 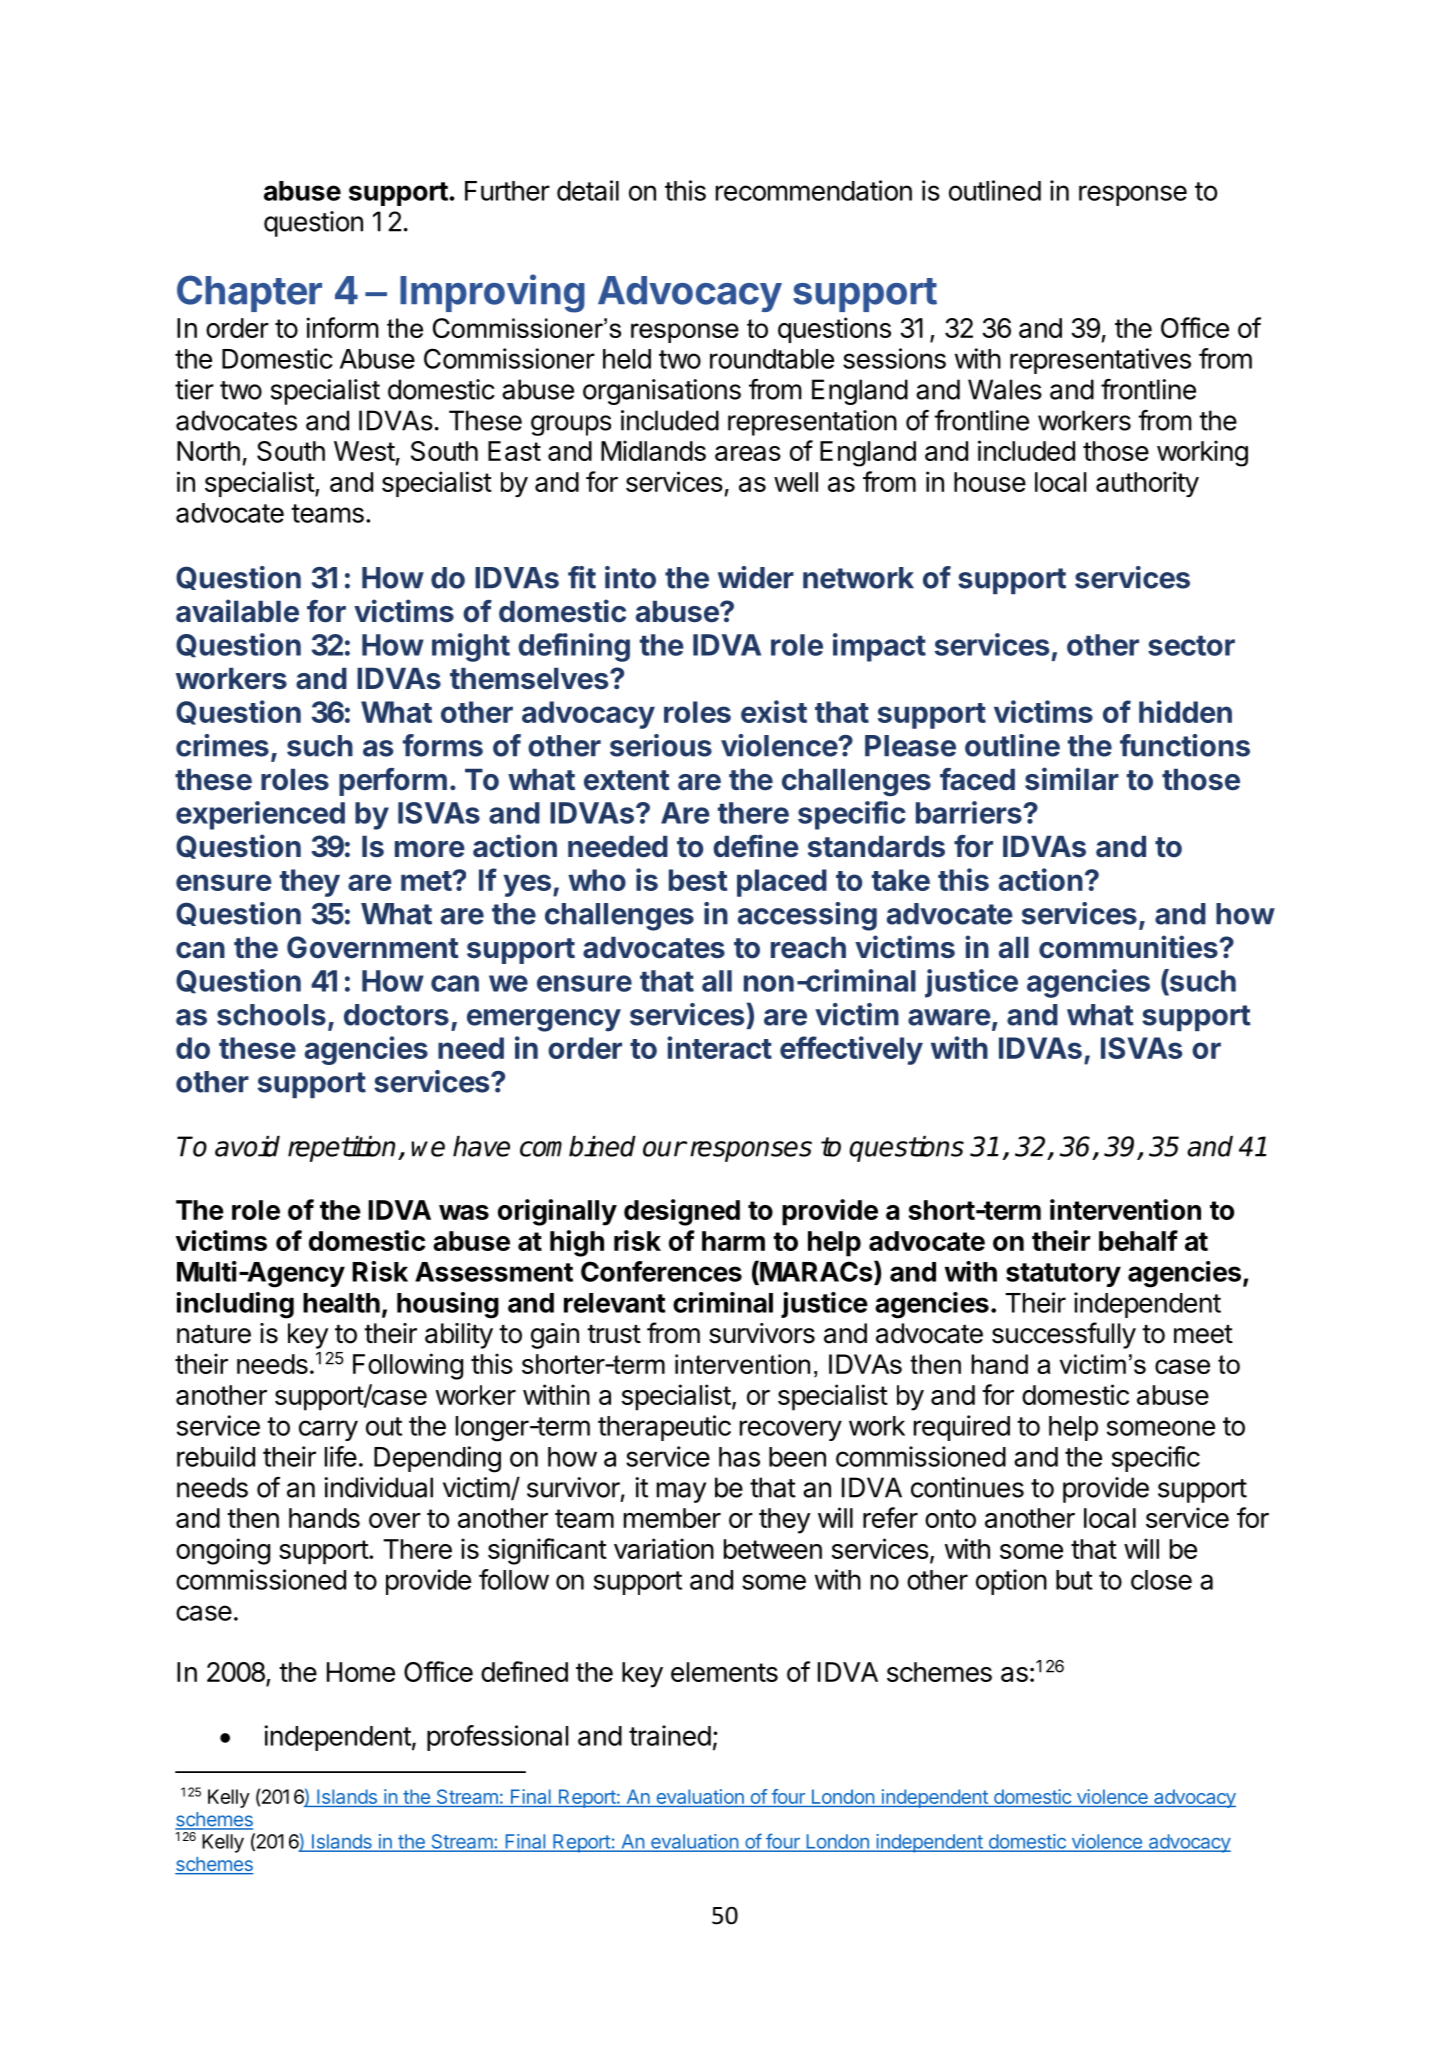 What do you see at coordinates (661, 745) in the screenshot?
I see `serious` at bounding box center [661, 745].
